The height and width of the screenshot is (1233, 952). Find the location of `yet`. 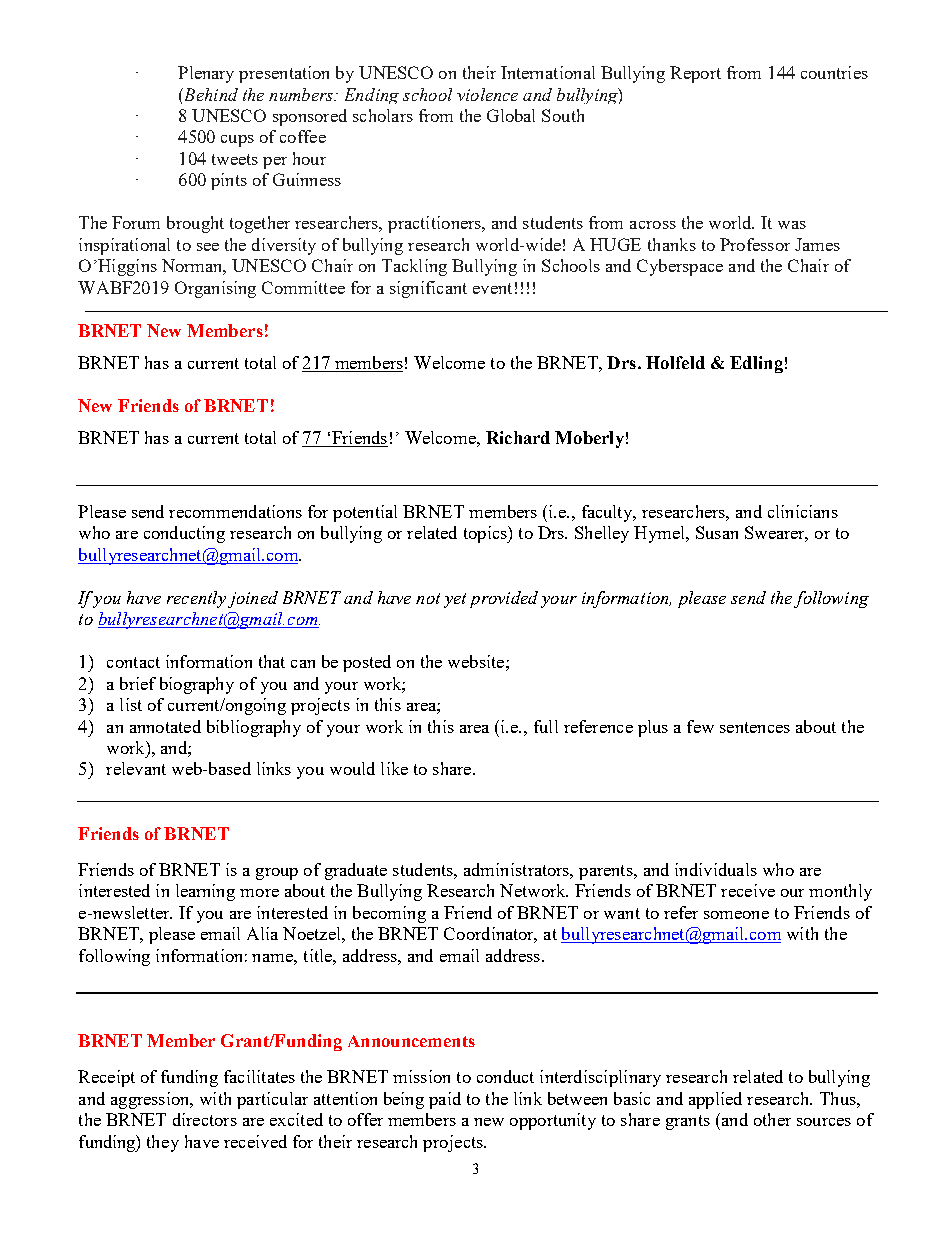

yet is located at coordinates (455, 600).
